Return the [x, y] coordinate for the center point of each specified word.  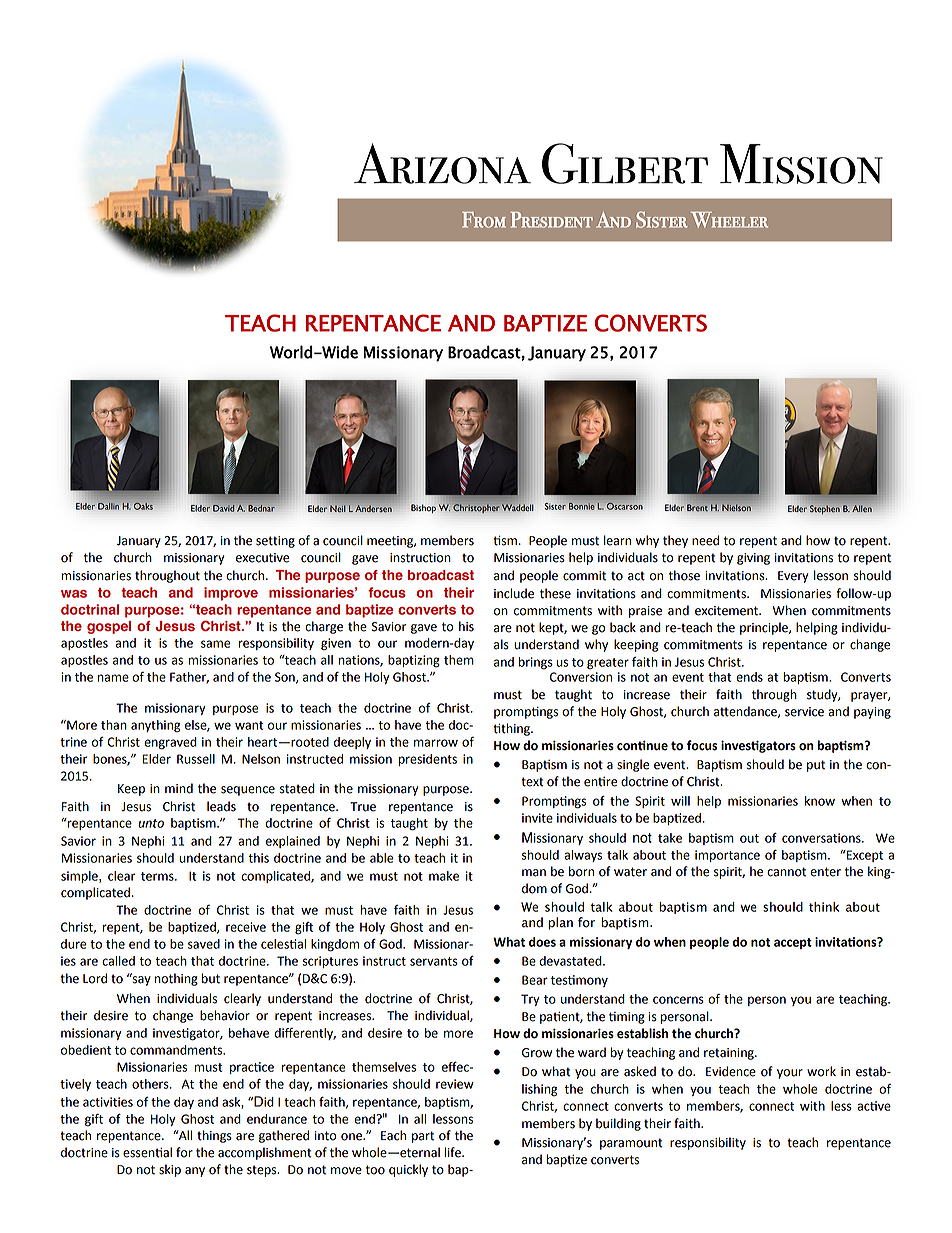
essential [147, 1152]
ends [749, 677]
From [484, 220]
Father [189, 678]
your [790, 1074]
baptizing [414, 661]
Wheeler [730, 220]
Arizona [442, 163]
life [453, 1152]
